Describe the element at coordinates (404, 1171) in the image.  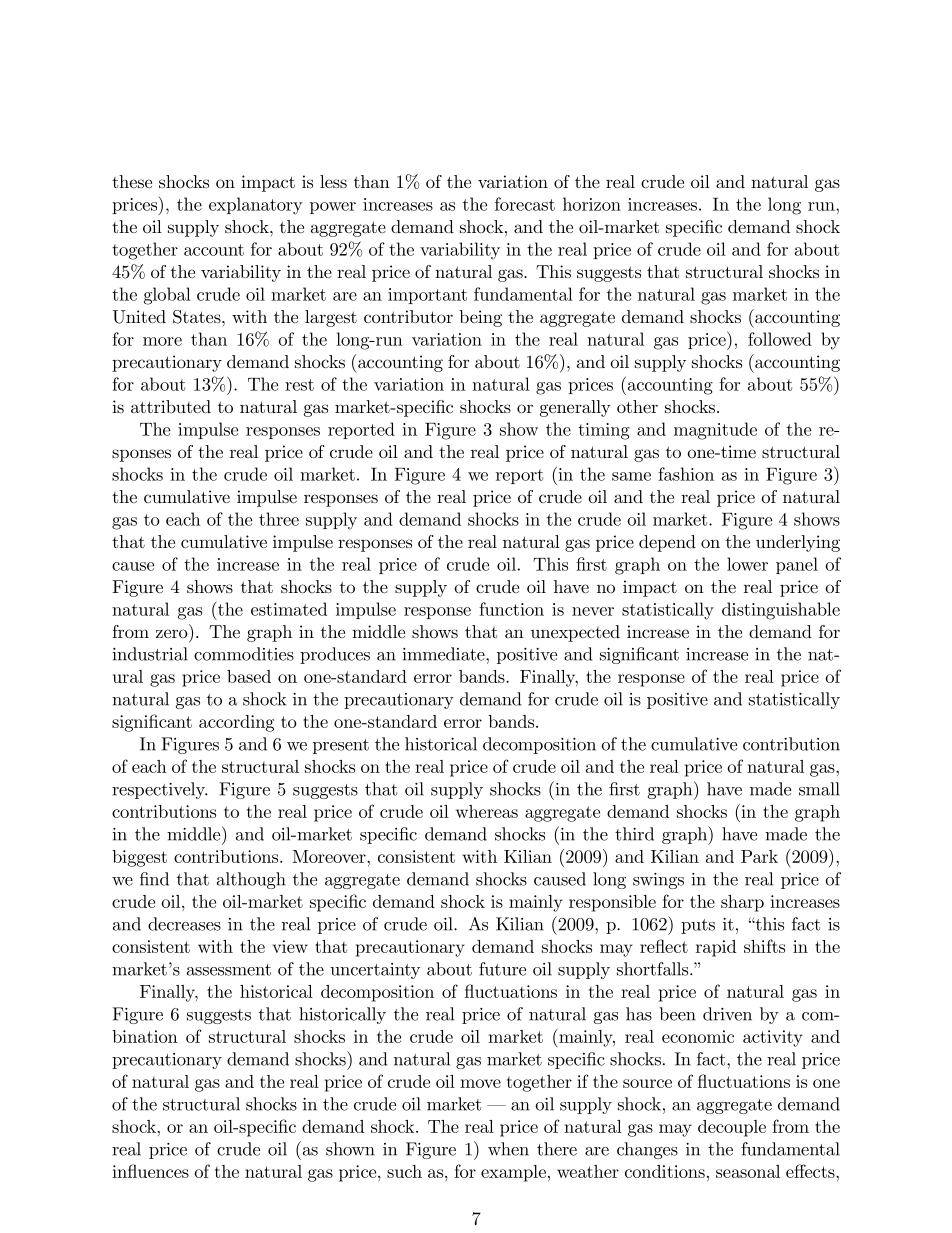
I see `such` at that location.
